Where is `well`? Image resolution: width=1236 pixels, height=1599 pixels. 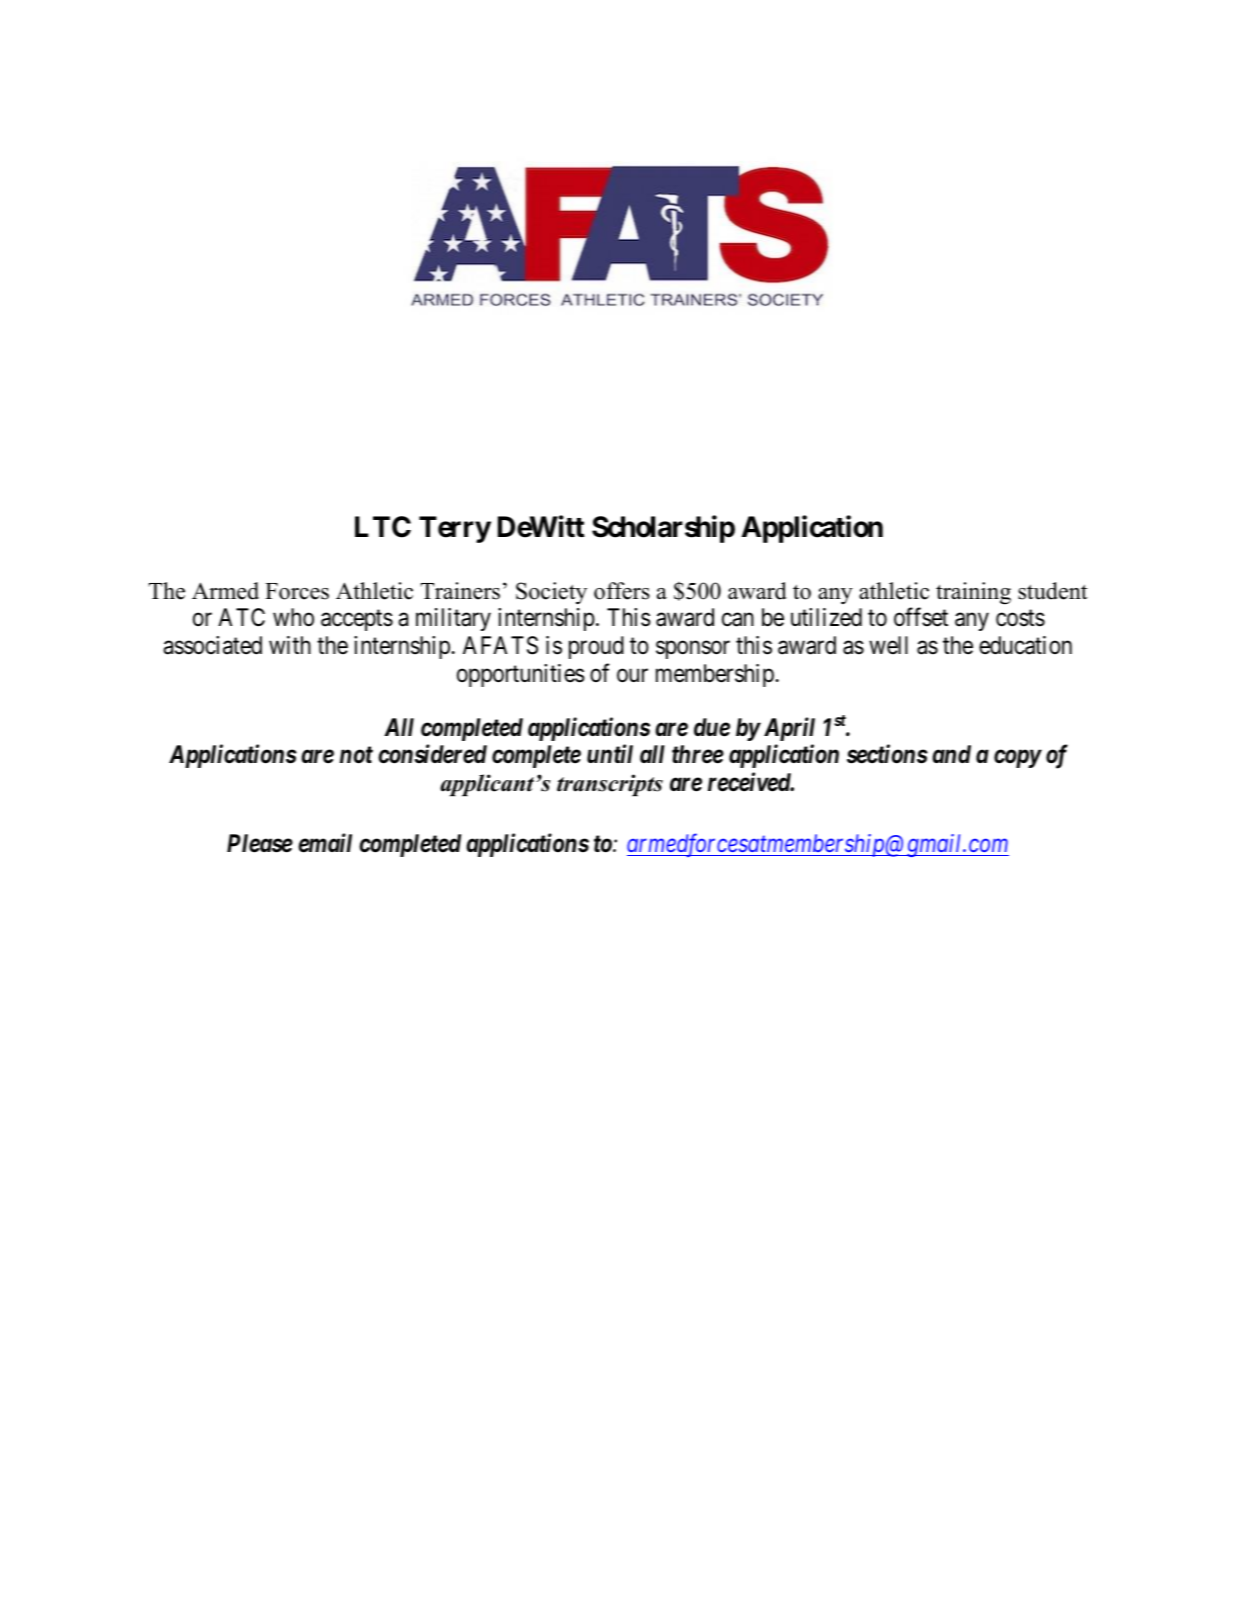 well is located at coordinates (888, 645).
